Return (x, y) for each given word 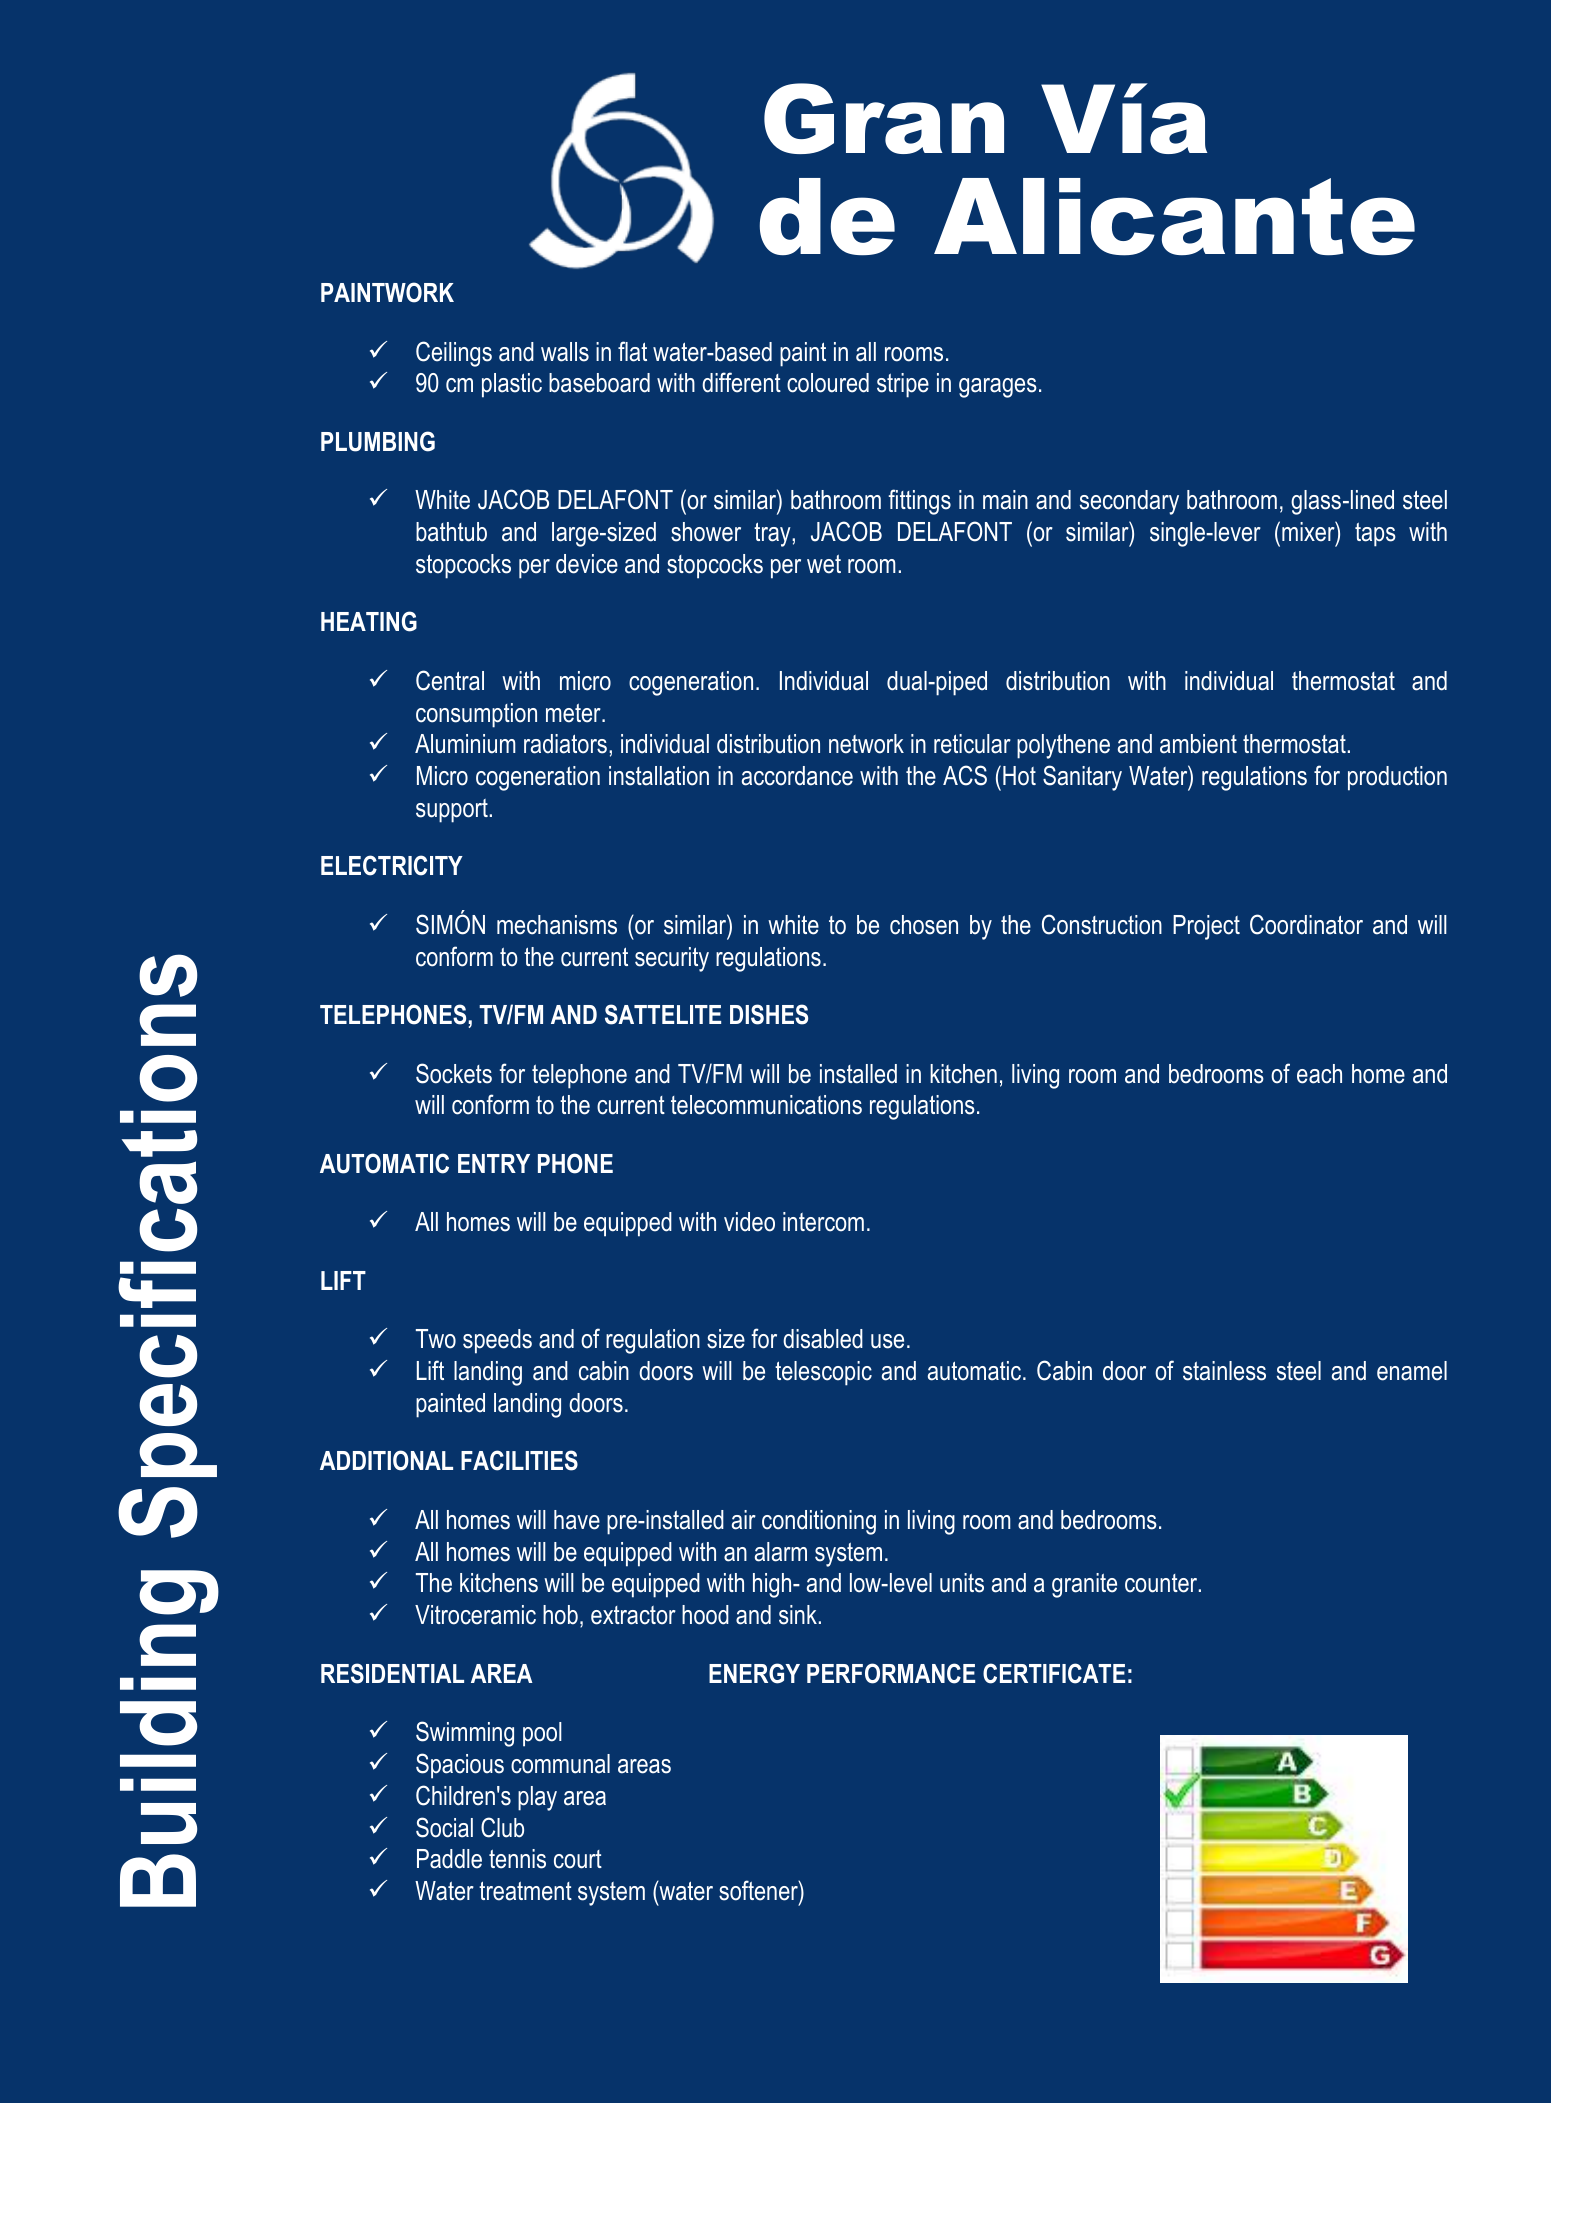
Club (502, 1827)
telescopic (823, 1373)
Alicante (1174, 217)
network (866, 744)
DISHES (769, 1014)
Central (450, 680)
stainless (1224, 1371)
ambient (1198, 744)
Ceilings (454, 354)
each (1319, 1074)
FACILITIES (519, 1460)
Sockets (454, 1073)
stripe (903, 385)
